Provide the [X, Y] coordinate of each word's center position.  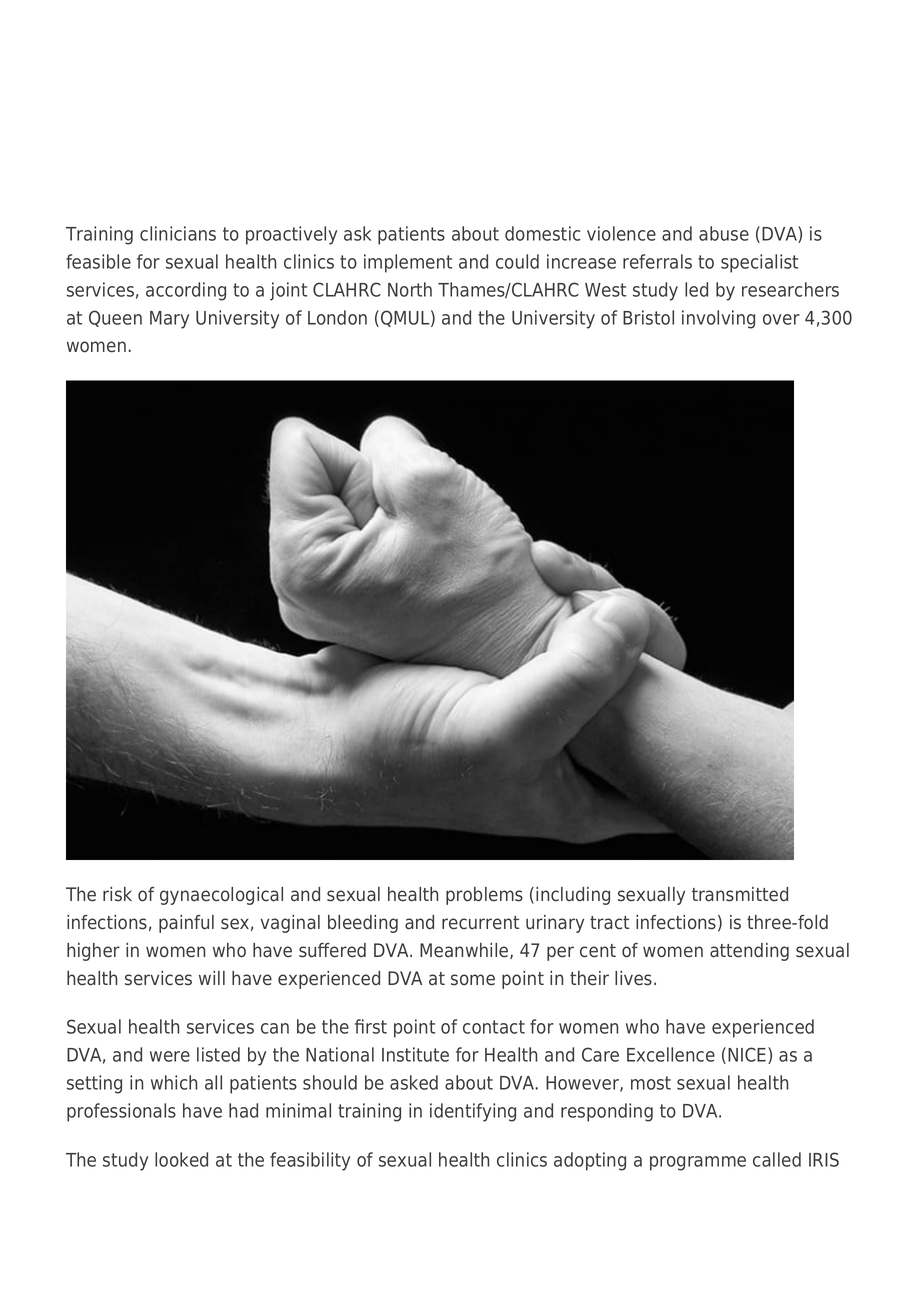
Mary [169, 320]
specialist [759, 263]
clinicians [178, 233]
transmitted [740, 894]
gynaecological [221, 896]
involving [718, 319]
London [337, 317]
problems [484, 896]
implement [408, 263]
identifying [473, 1112]
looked [181, 1159]
